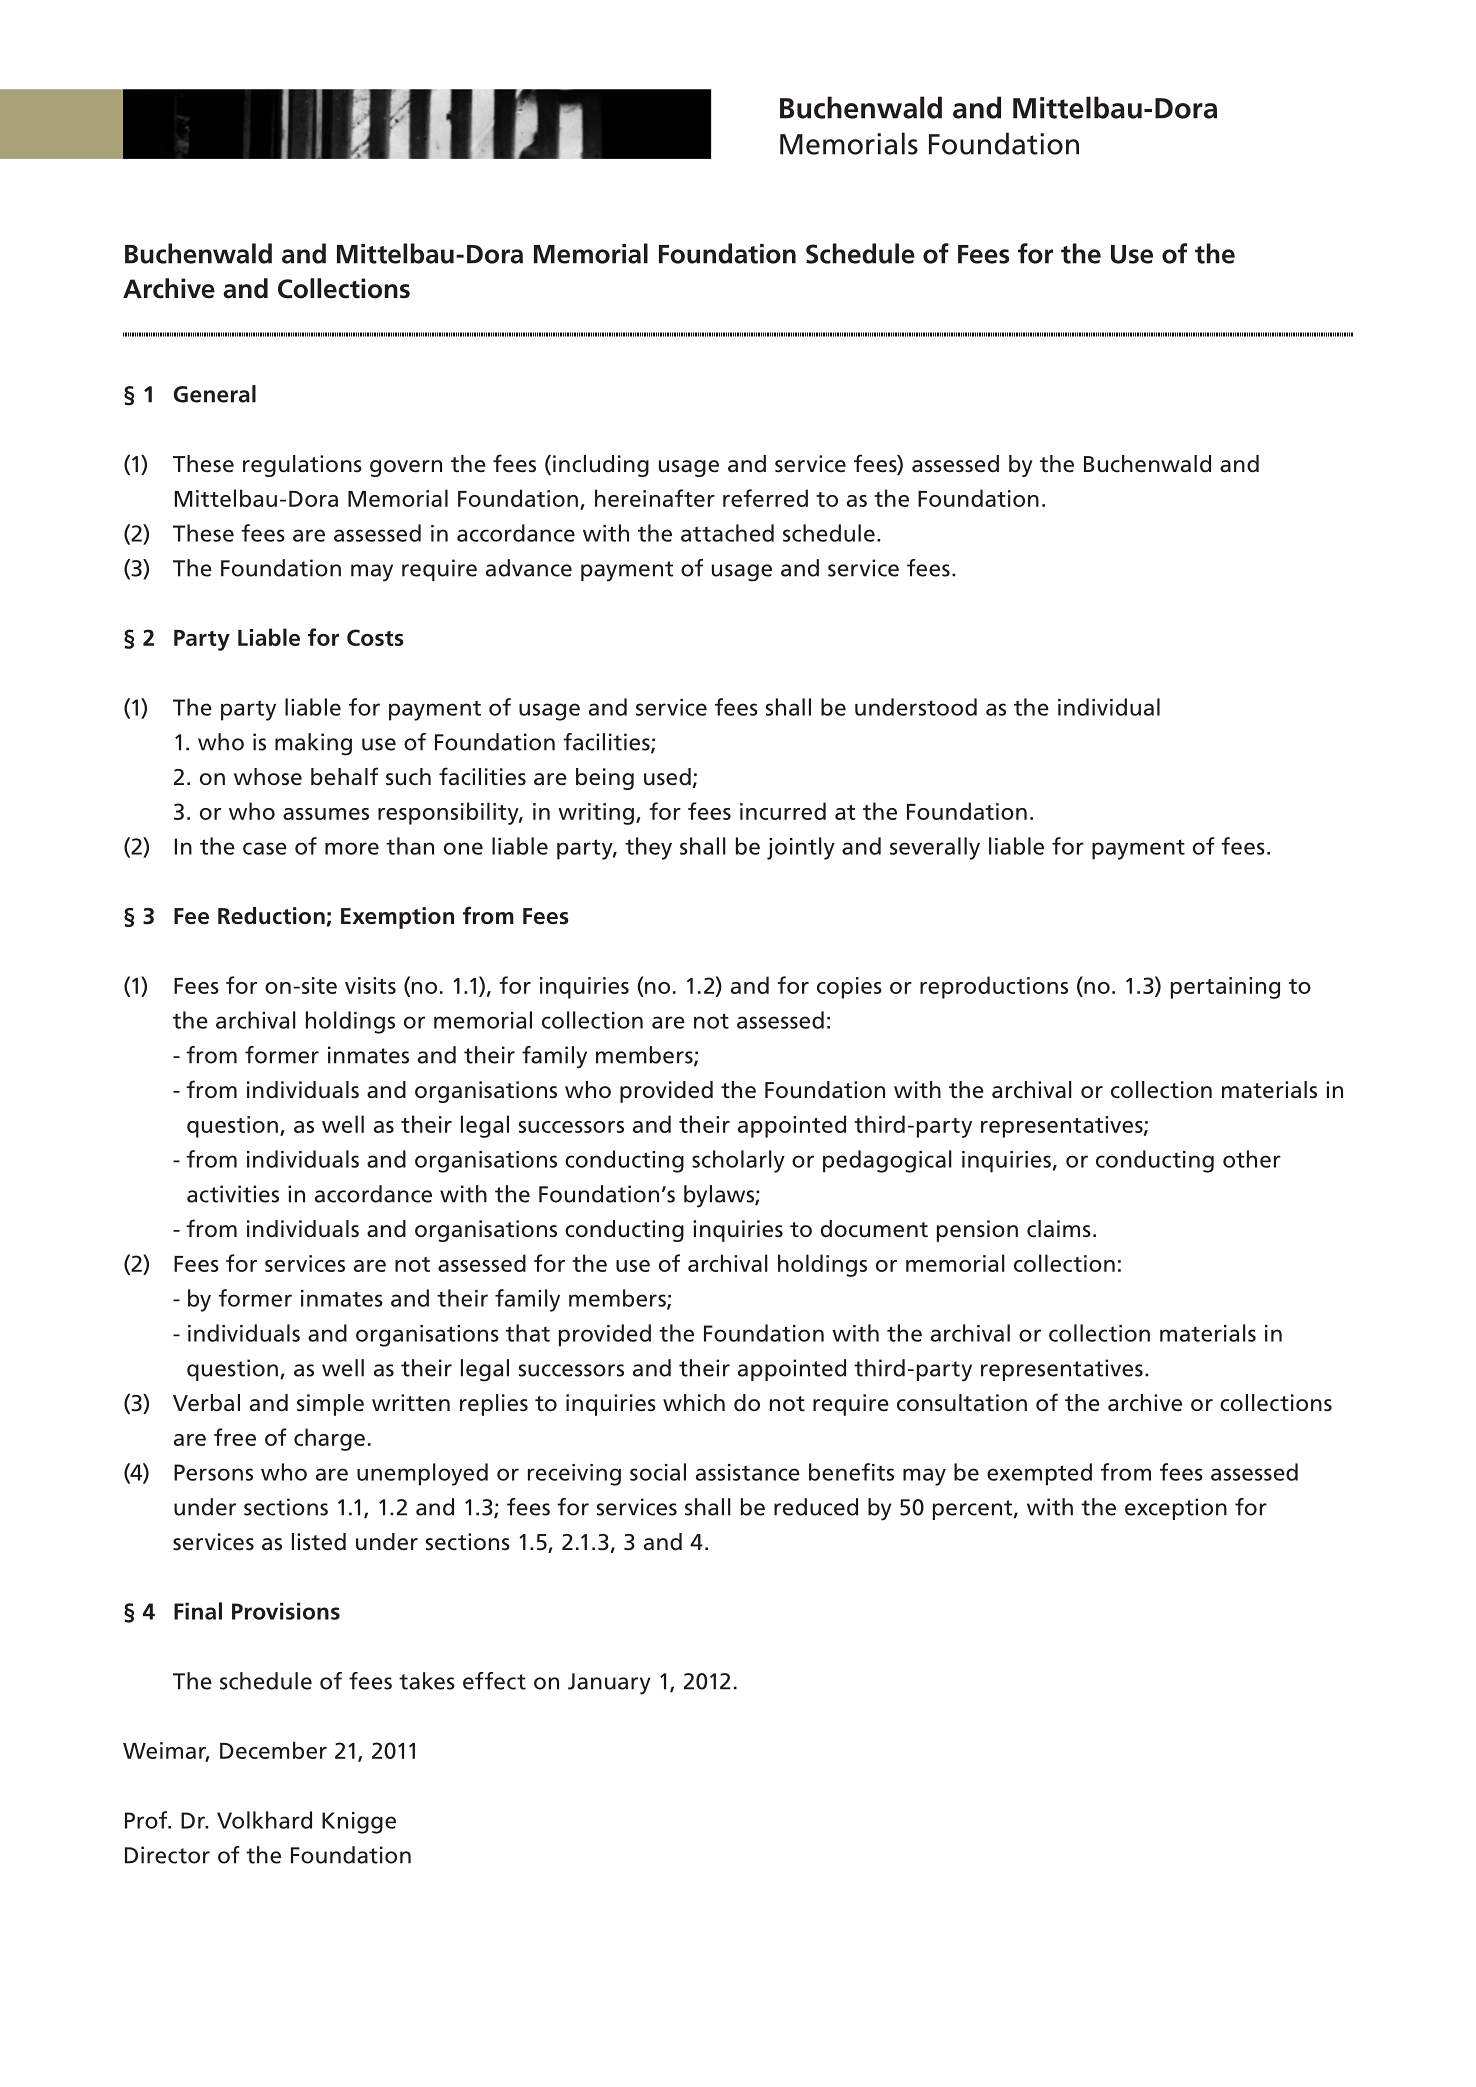 The image size is (1476, 2087). Describe the element at coordinates (271, 916) in the screenshot. I see `Reduction` at that location.
